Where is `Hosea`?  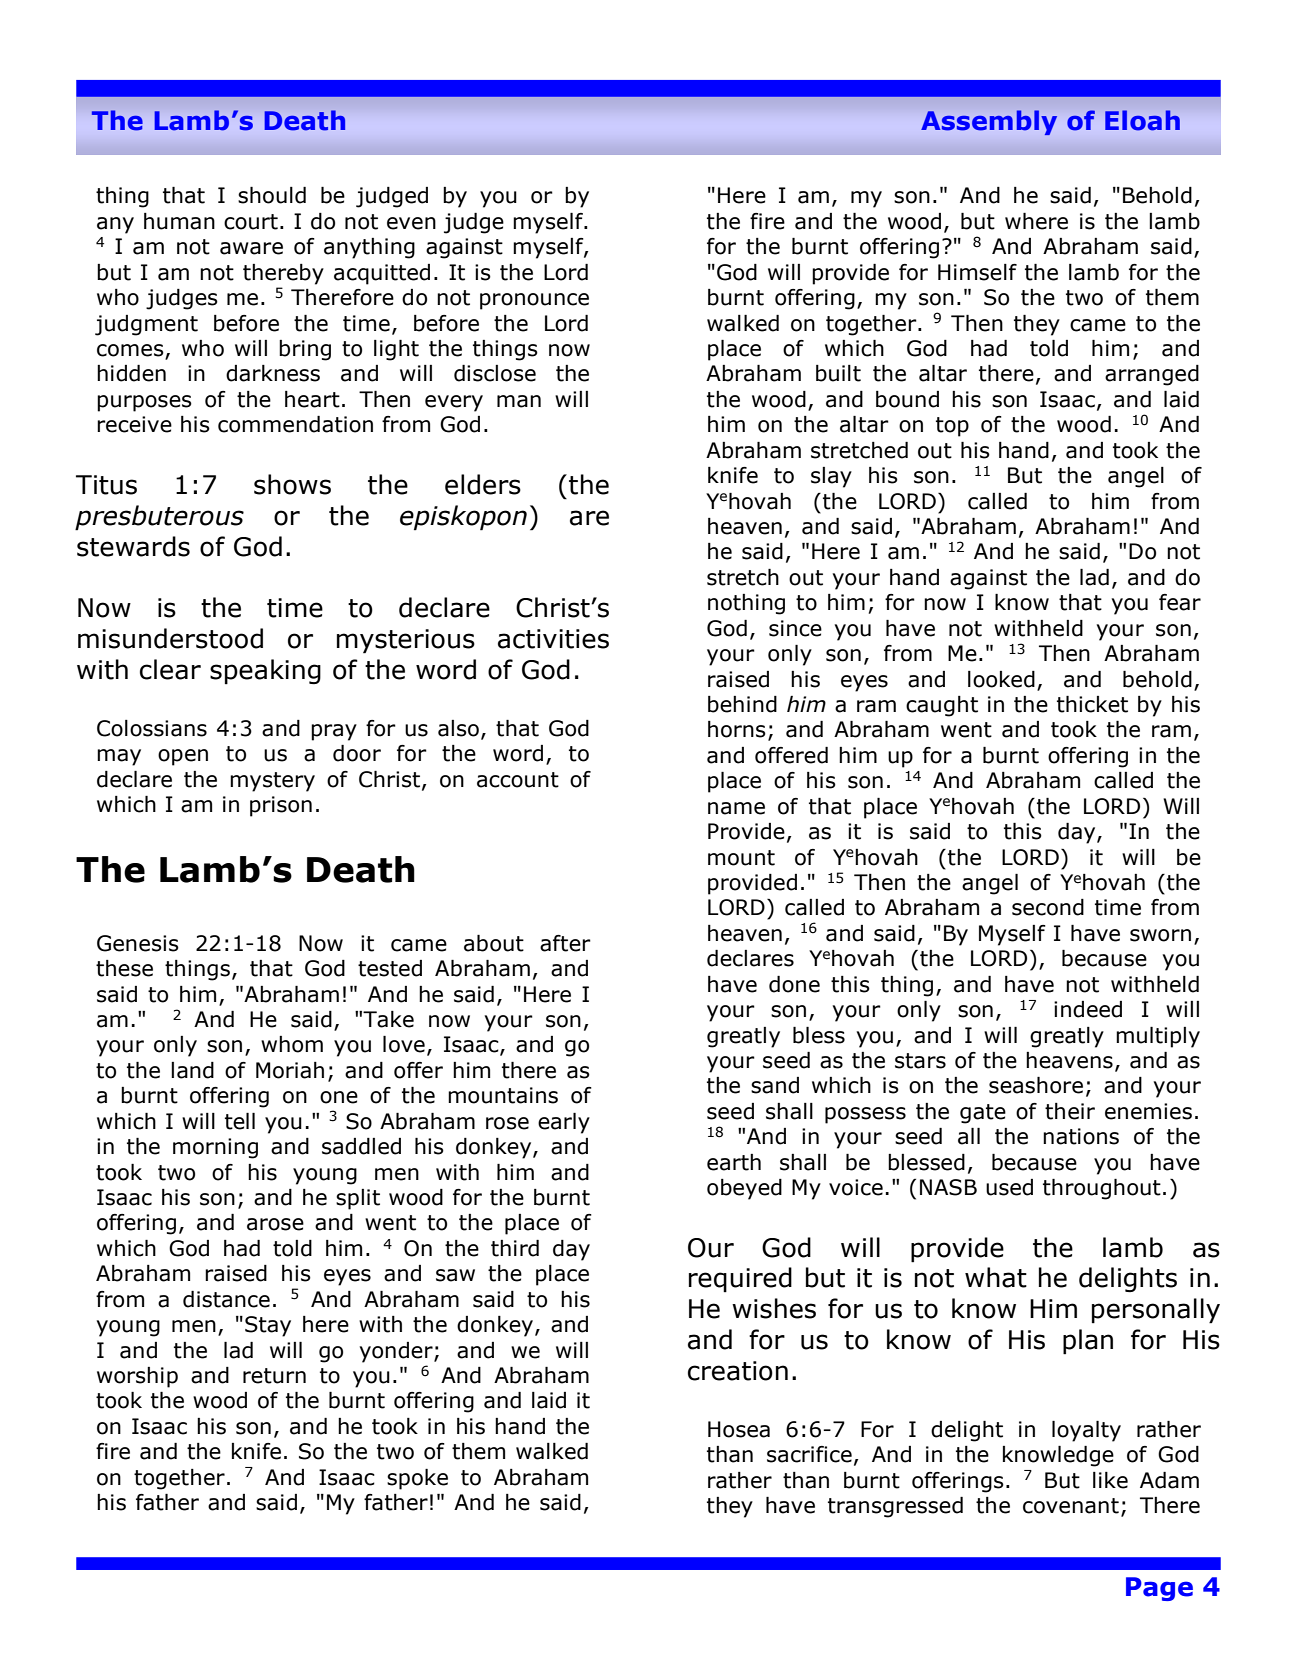
Hosea is located at coordinates (739, 1429).
